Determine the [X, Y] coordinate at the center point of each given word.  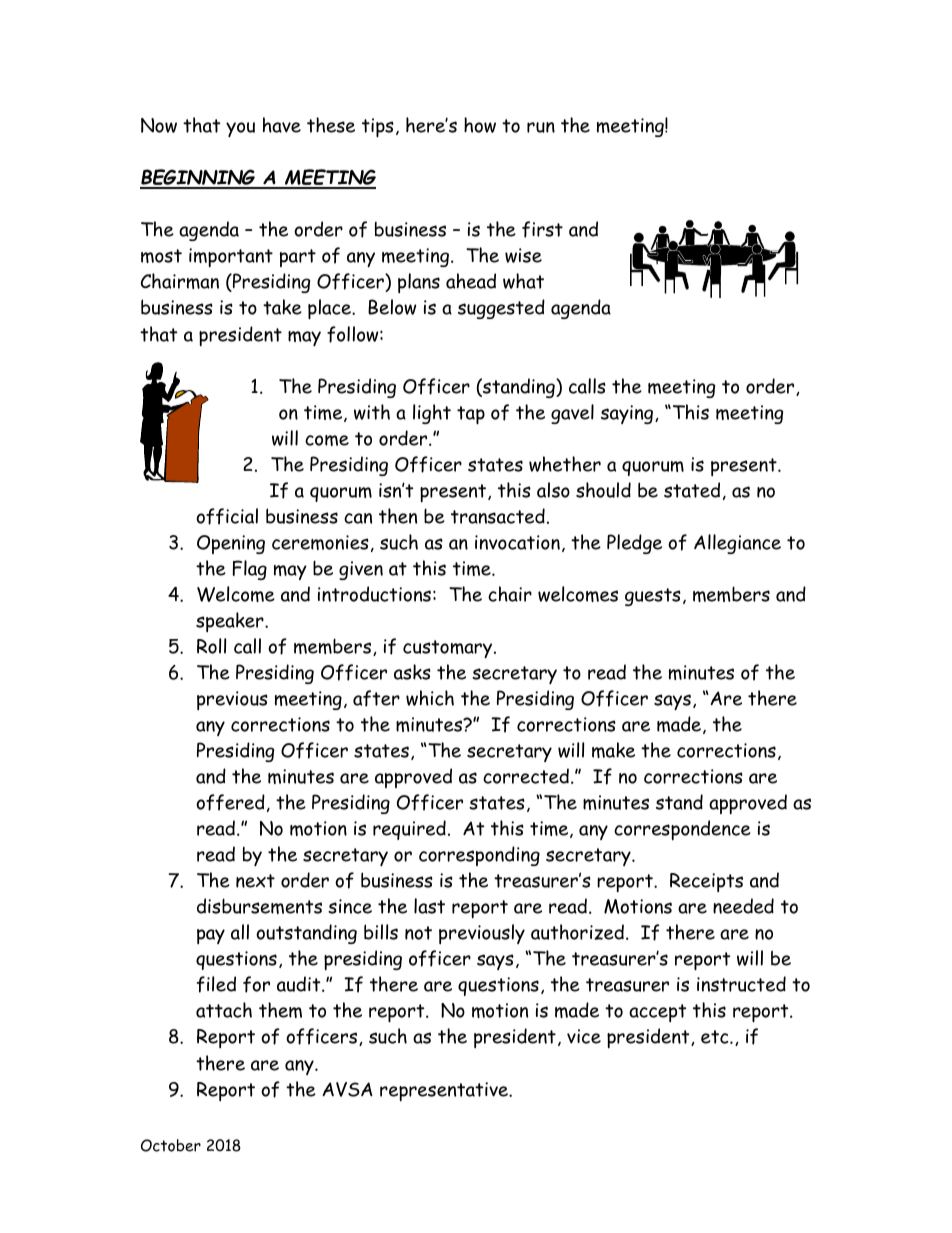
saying [628, 414]
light [432, 414]
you [240, 129]
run [541, 127]
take [282, 307]
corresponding [479, 856]
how [480, 125]
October [171, 1145]
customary [449, 649]
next [255, 881]
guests [653, 597]
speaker [231, 622]
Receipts [706, 882]
